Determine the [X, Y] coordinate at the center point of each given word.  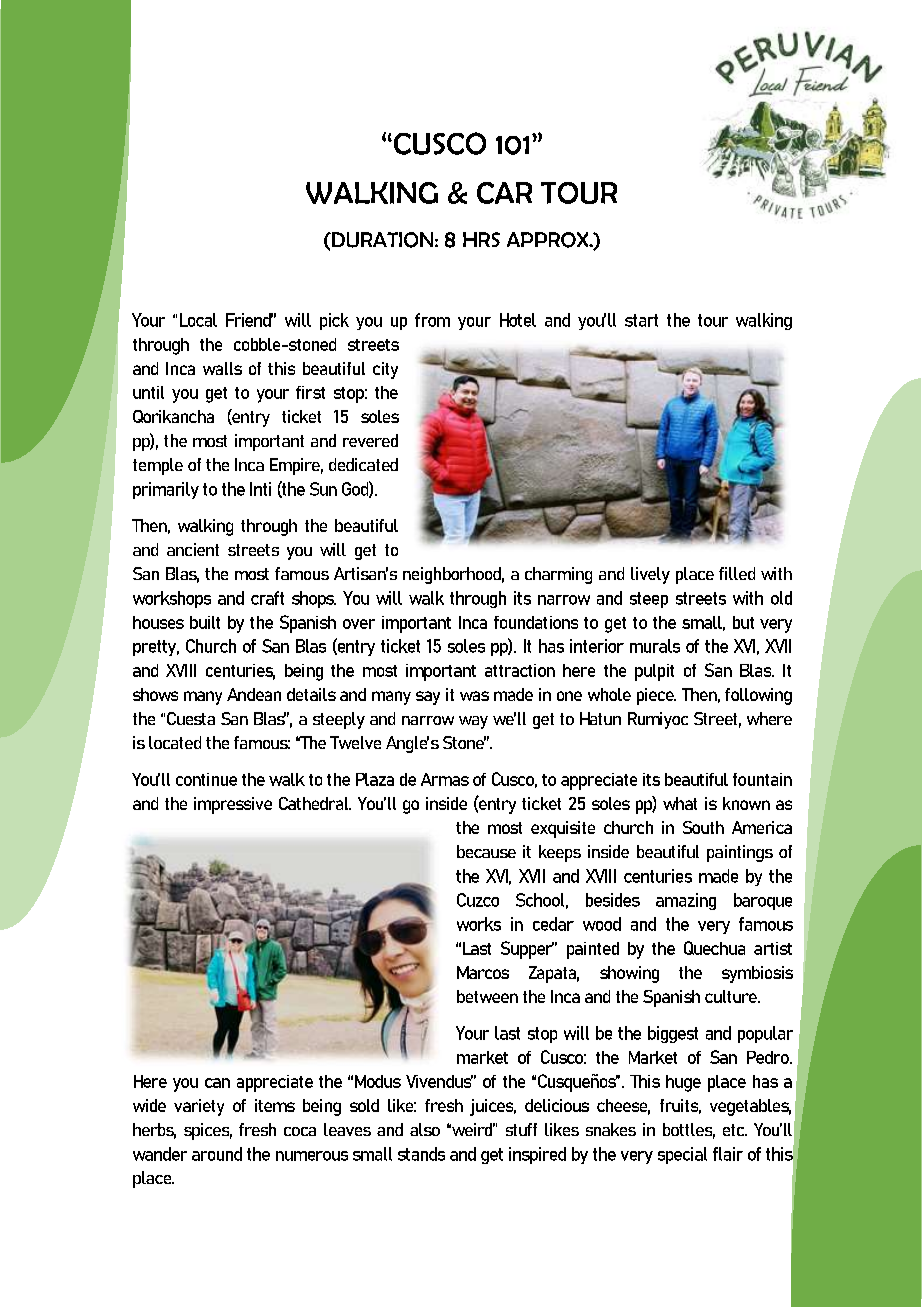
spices [208, 1131]
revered [370, 440]
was [474, 696]
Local [198, 320]
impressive [233, 805]
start [641, 320]
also [425, 1129]
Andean [254, 694]
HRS [481, 239]
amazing [686, 901]
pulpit [654, 672]
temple [158, 466]
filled [737, 573]
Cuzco [478, 900]
